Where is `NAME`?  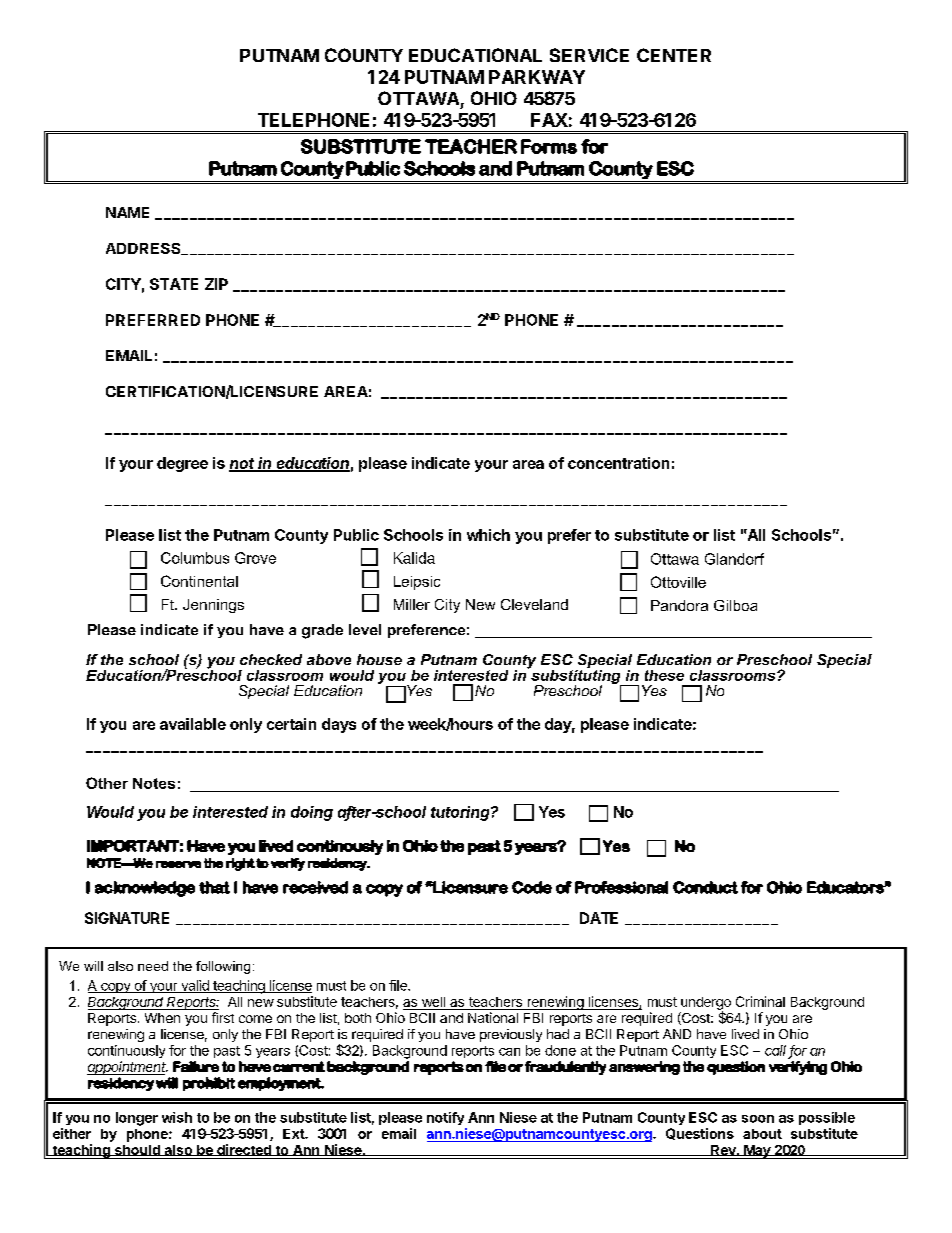
NAME is located at coordinates (127, 212).
